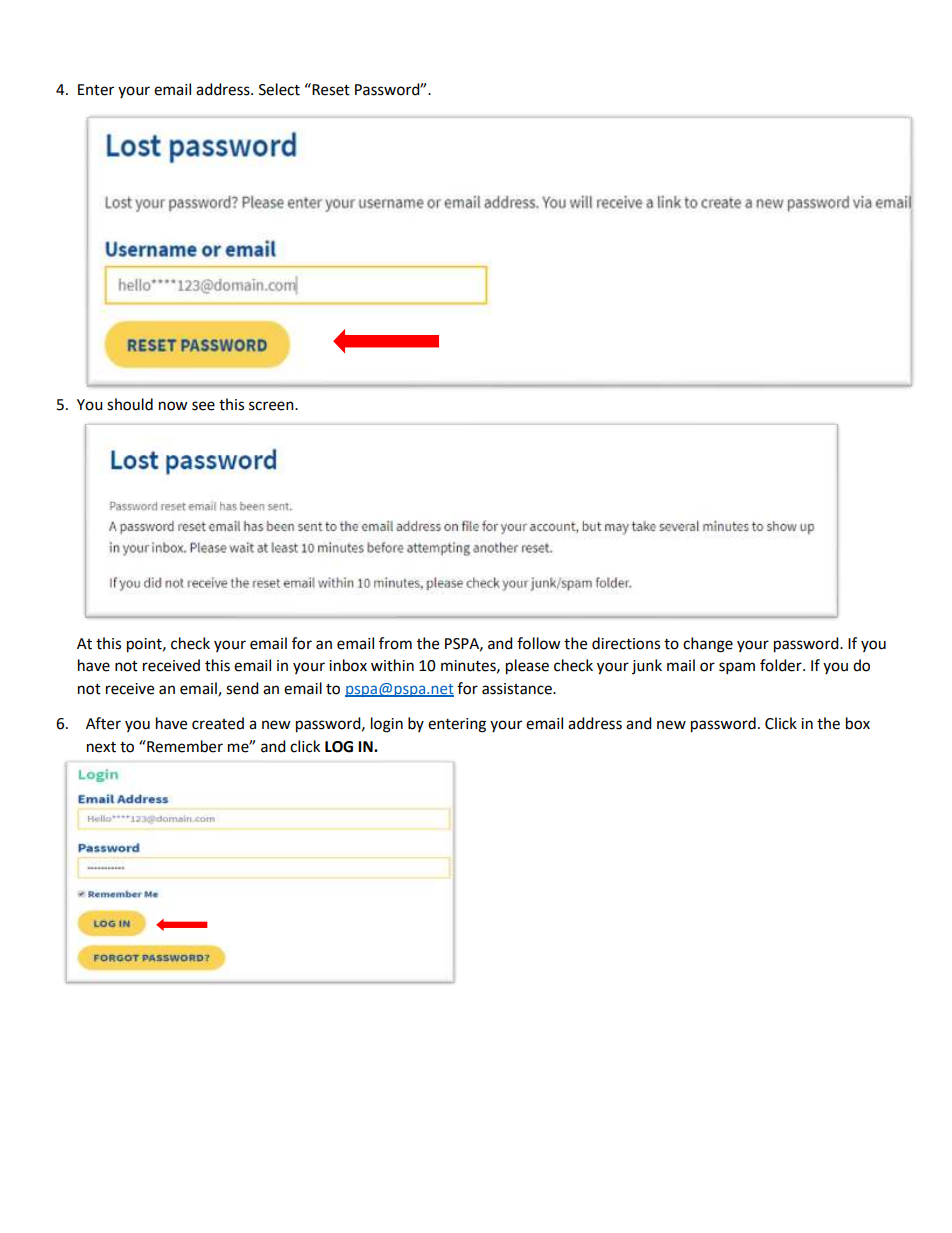 This screenshot has height=1233, width=952. I want to click on Select, so click(279, 89).
